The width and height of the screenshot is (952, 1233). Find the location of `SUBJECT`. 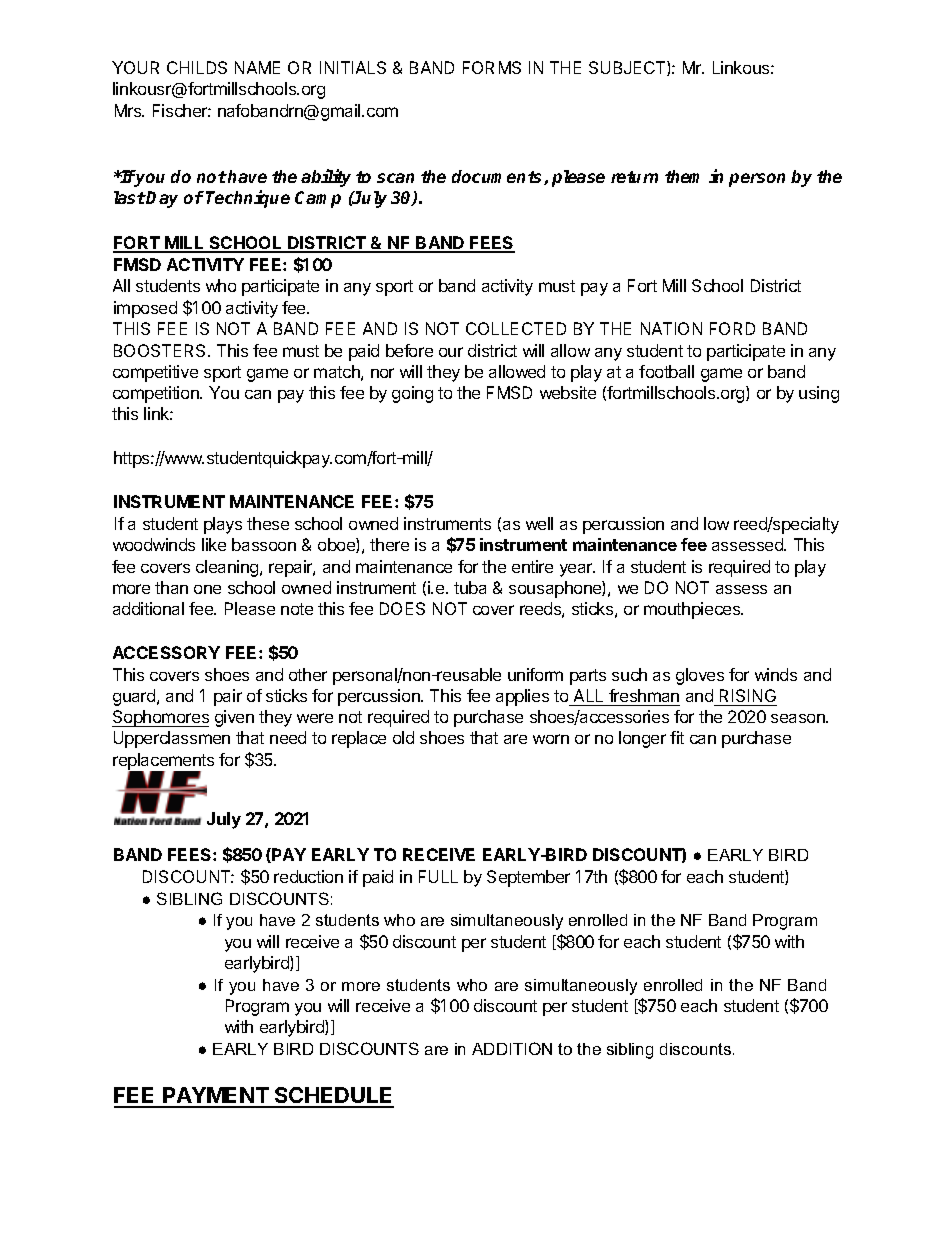

SUBJECT is located at coordinates (628, 68).
